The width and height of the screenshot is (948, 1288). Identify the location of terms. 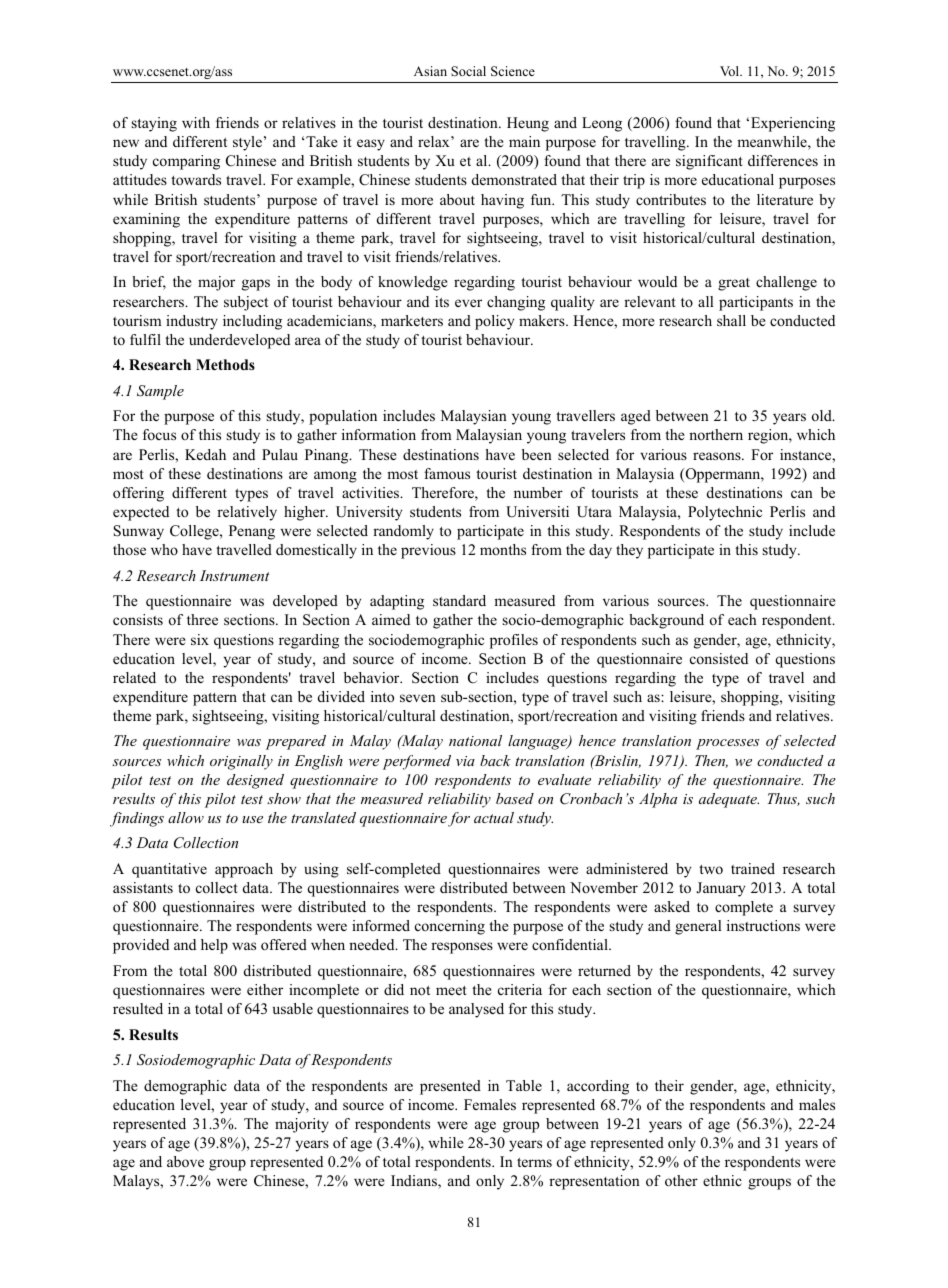
(534, 1162).
